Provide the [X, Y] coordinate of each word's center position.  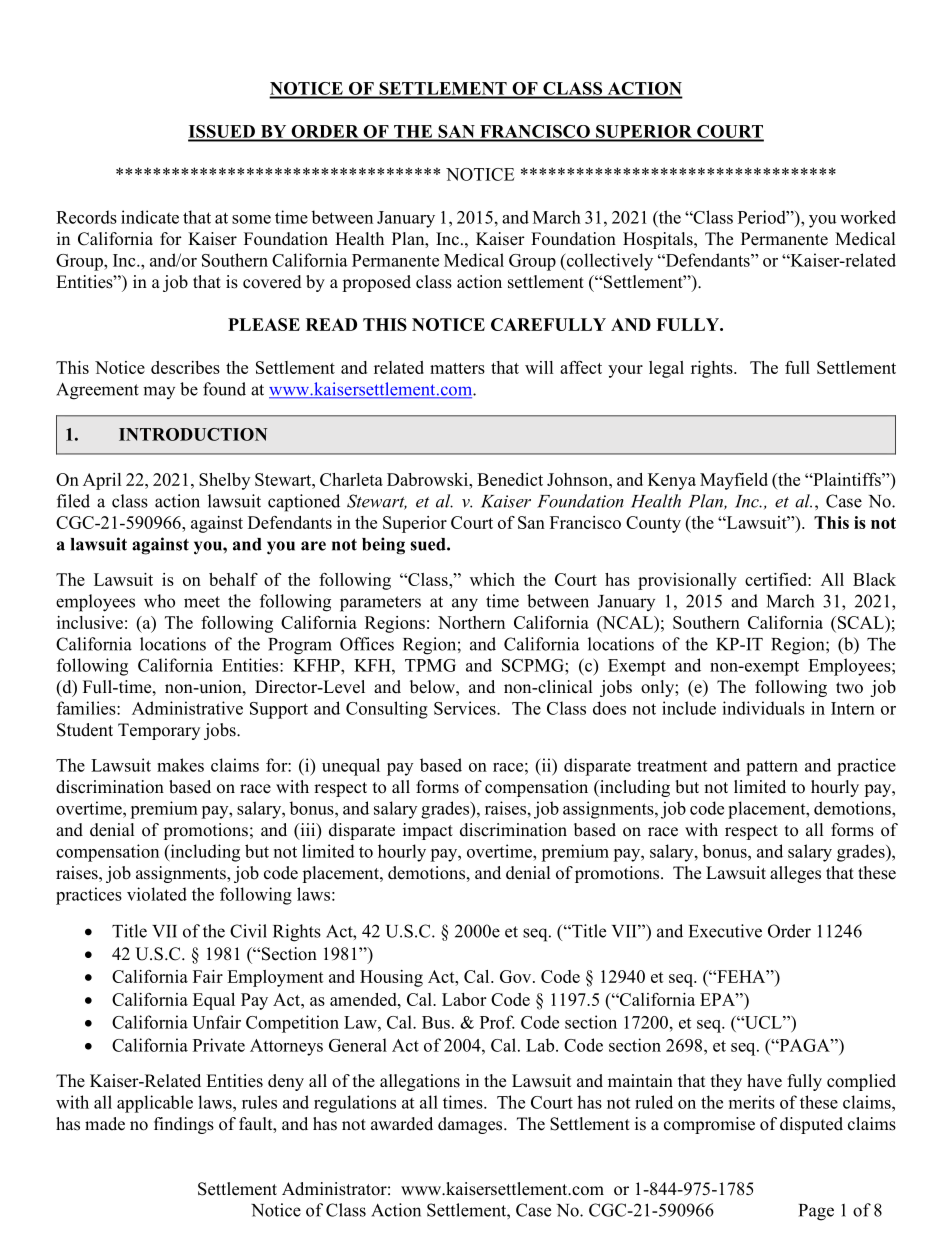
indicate [150, 217]
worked [868, 217]
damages [471, 1125]
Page [816, 1212]
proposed [376, 283]
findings [184, 1125]
